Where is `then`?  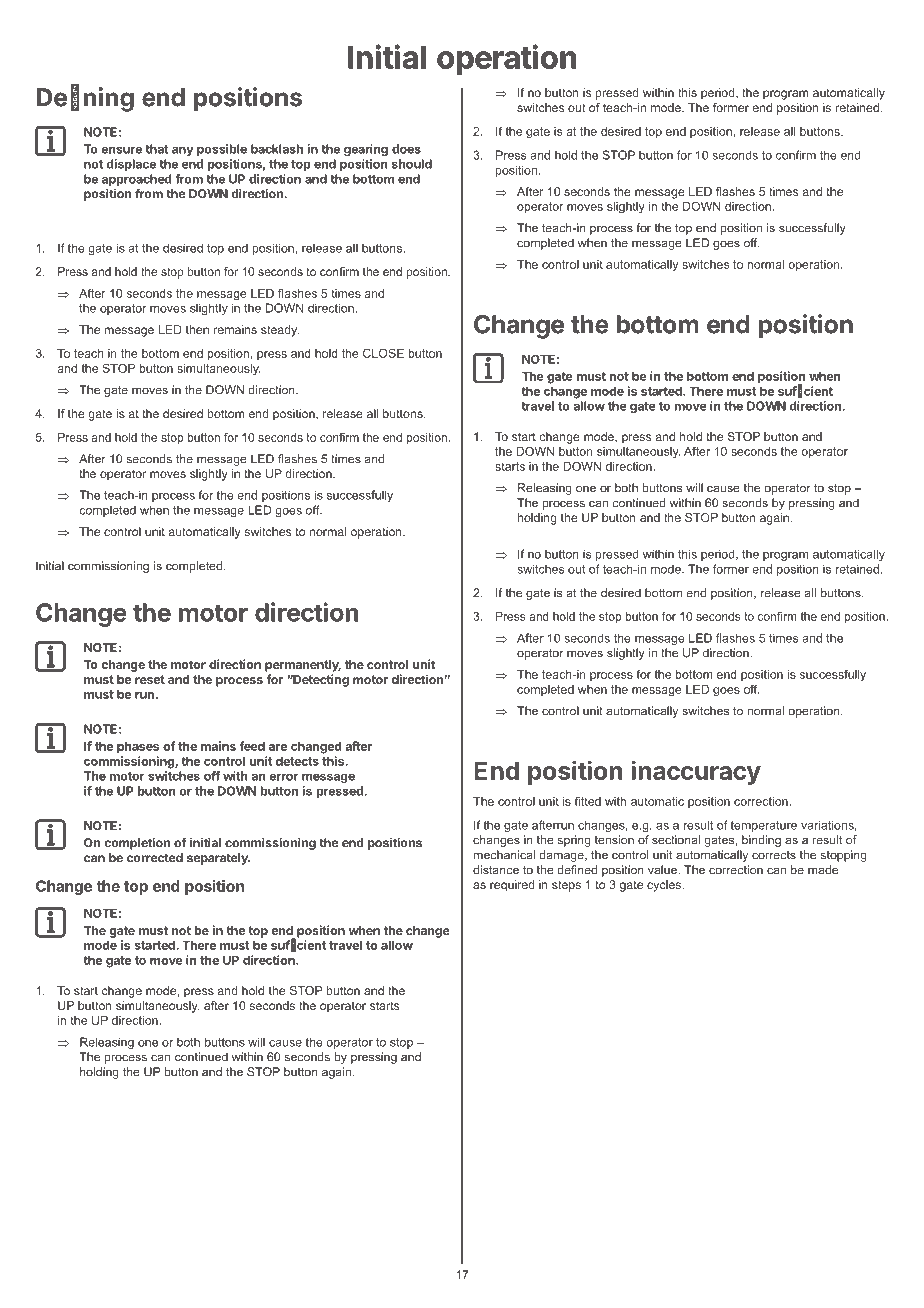 then is located at coordinates (197, 329).
